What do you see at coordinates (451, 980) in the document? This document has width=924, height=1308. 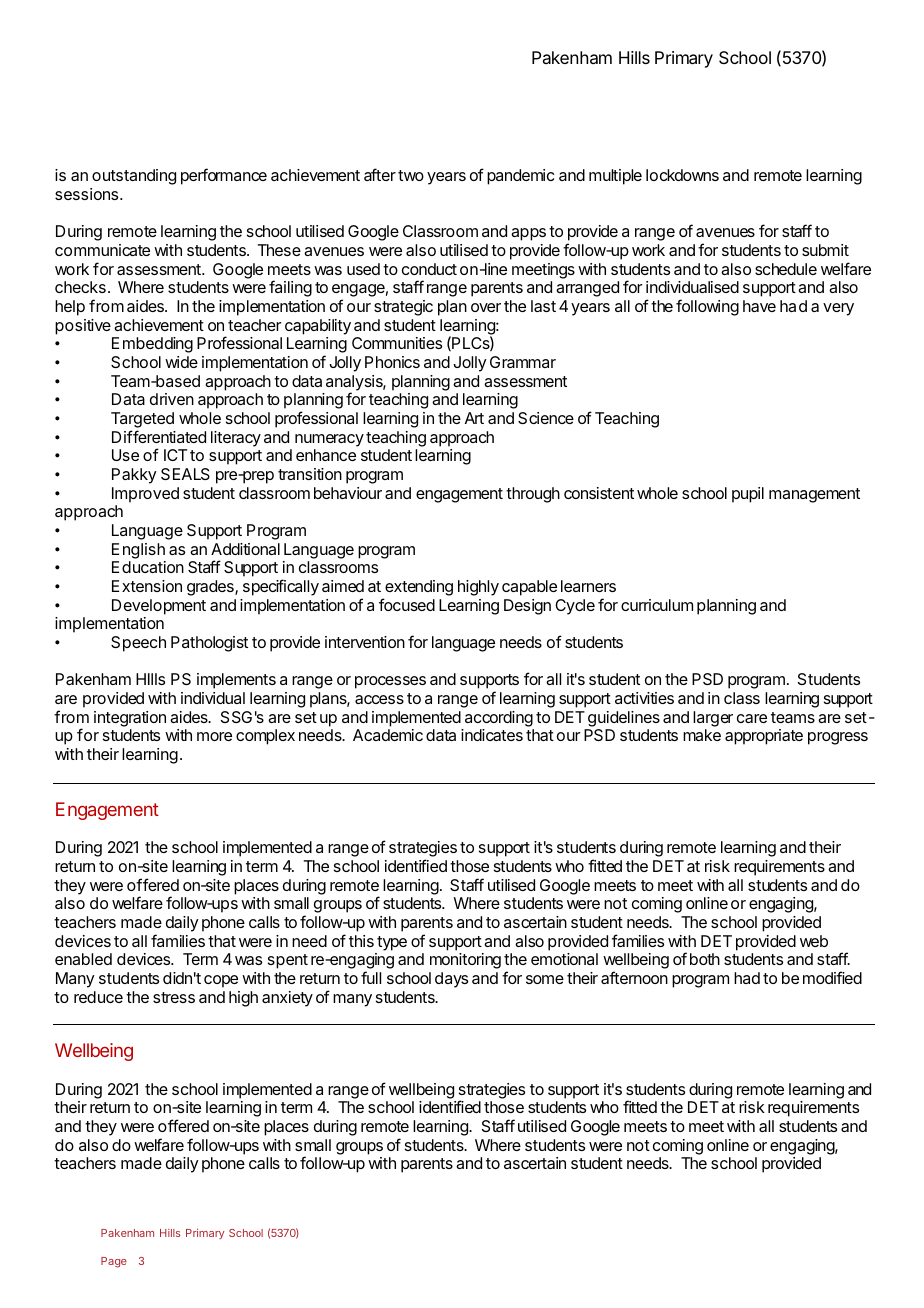 I see `days` at bounding box center [451, 980].
